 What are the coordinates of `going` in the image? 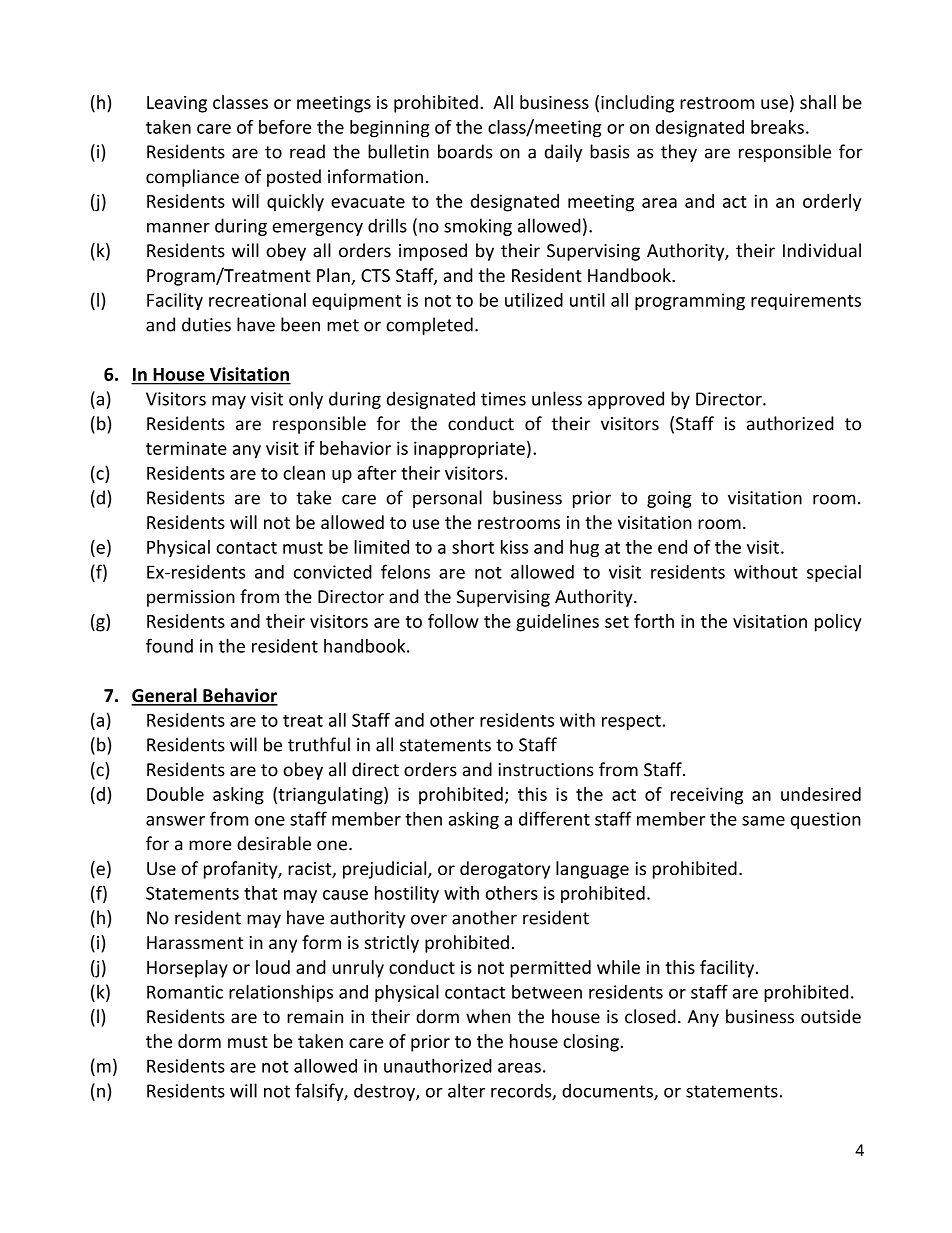 It's located at (669, 499).
